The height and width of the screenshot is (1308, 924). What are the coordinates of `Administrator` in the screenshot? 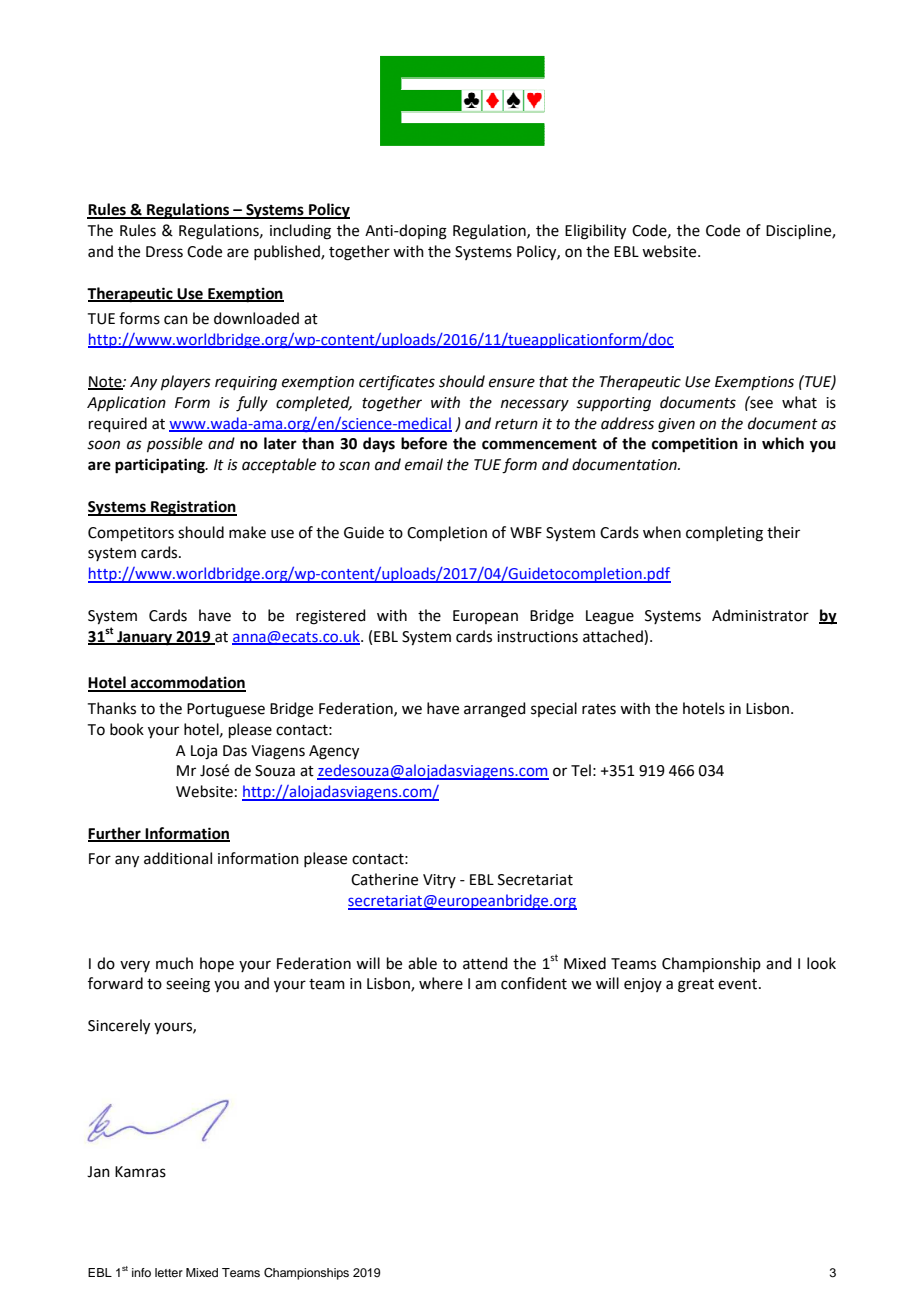 It's located at (760, 615).
